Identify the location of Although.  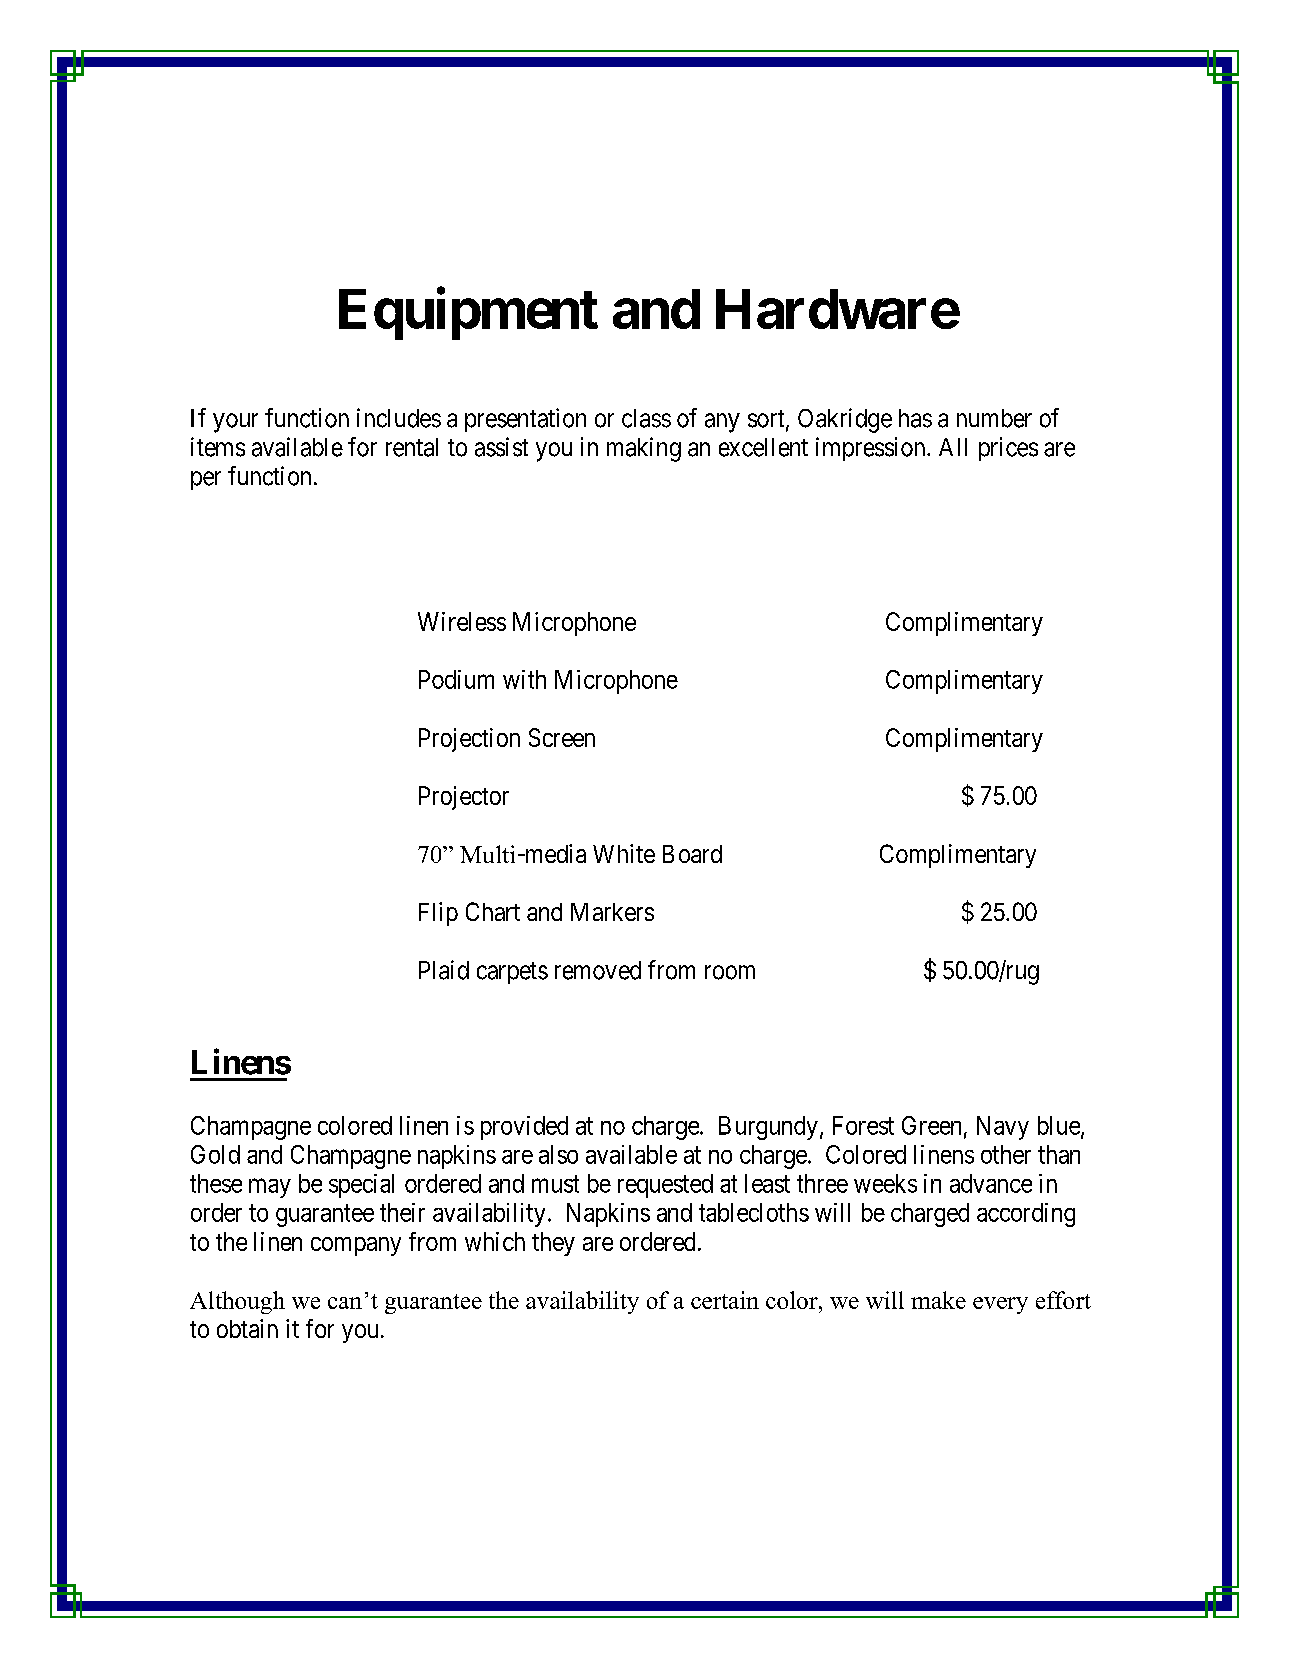
(237, 1302).
